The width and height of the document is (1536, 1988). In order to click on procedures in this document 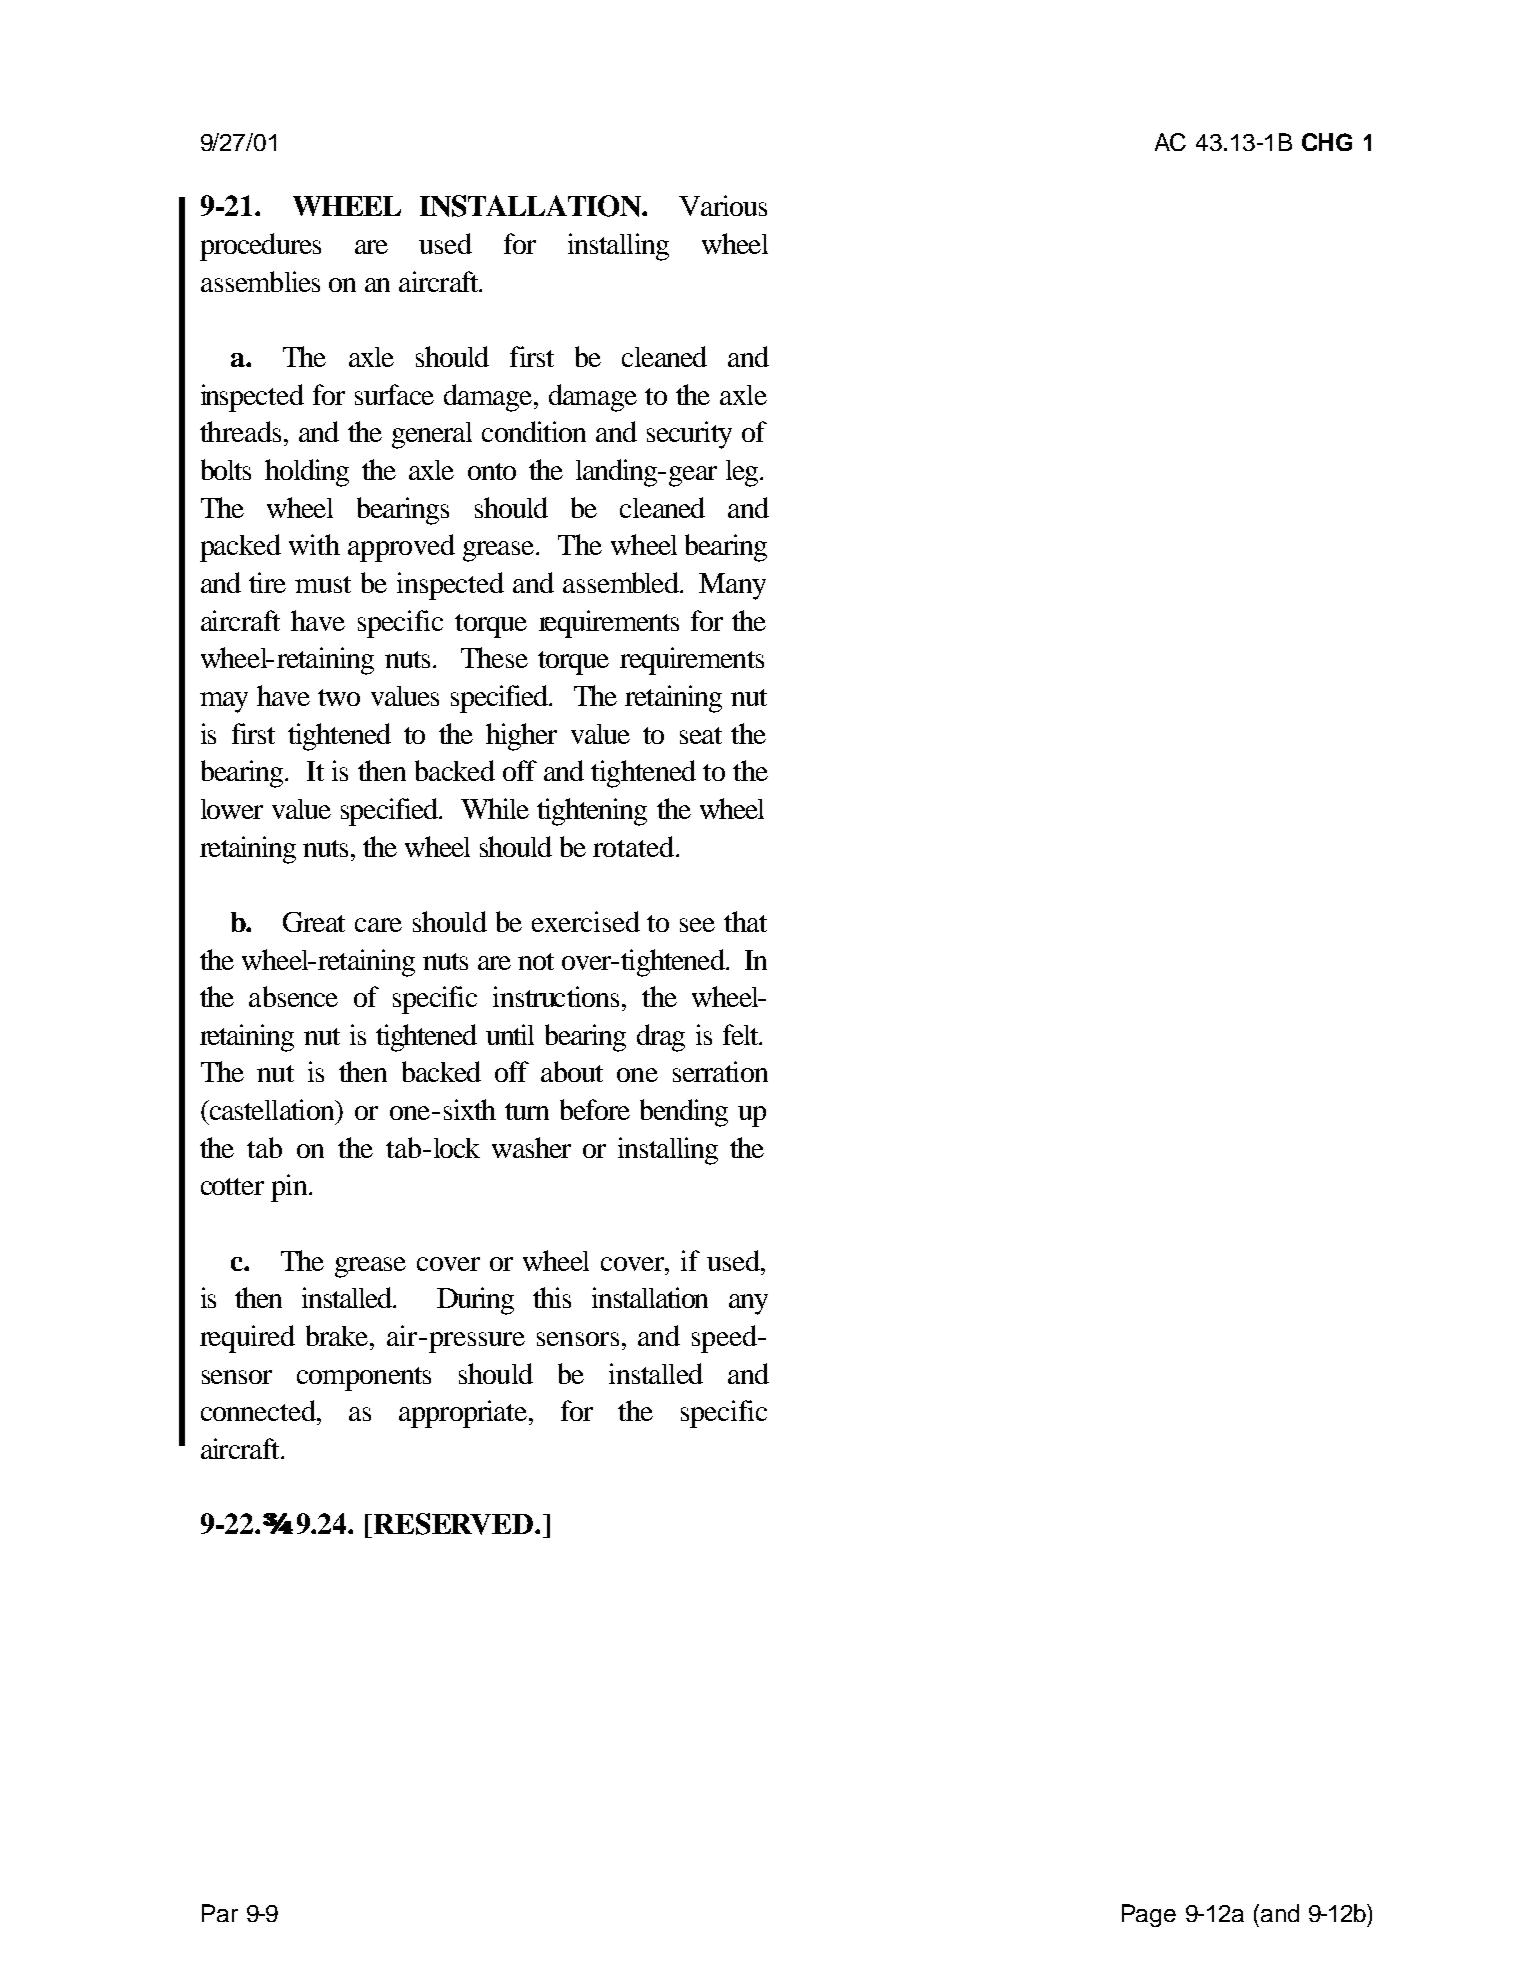, I will do `click(260, 247)`.
